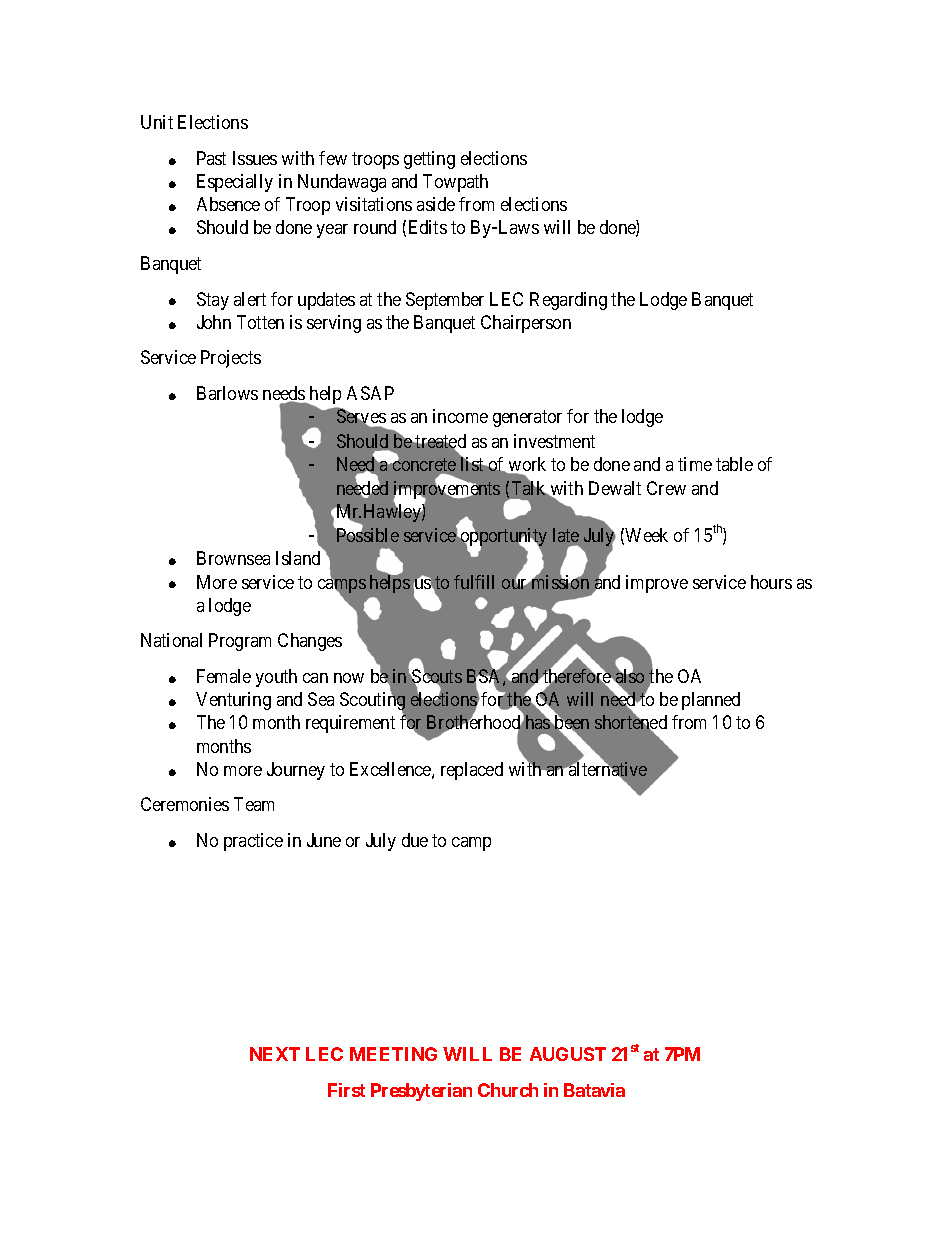 This screenshot has height=1233, width=952. I want to click on NEXT, so click(275, 1054).
